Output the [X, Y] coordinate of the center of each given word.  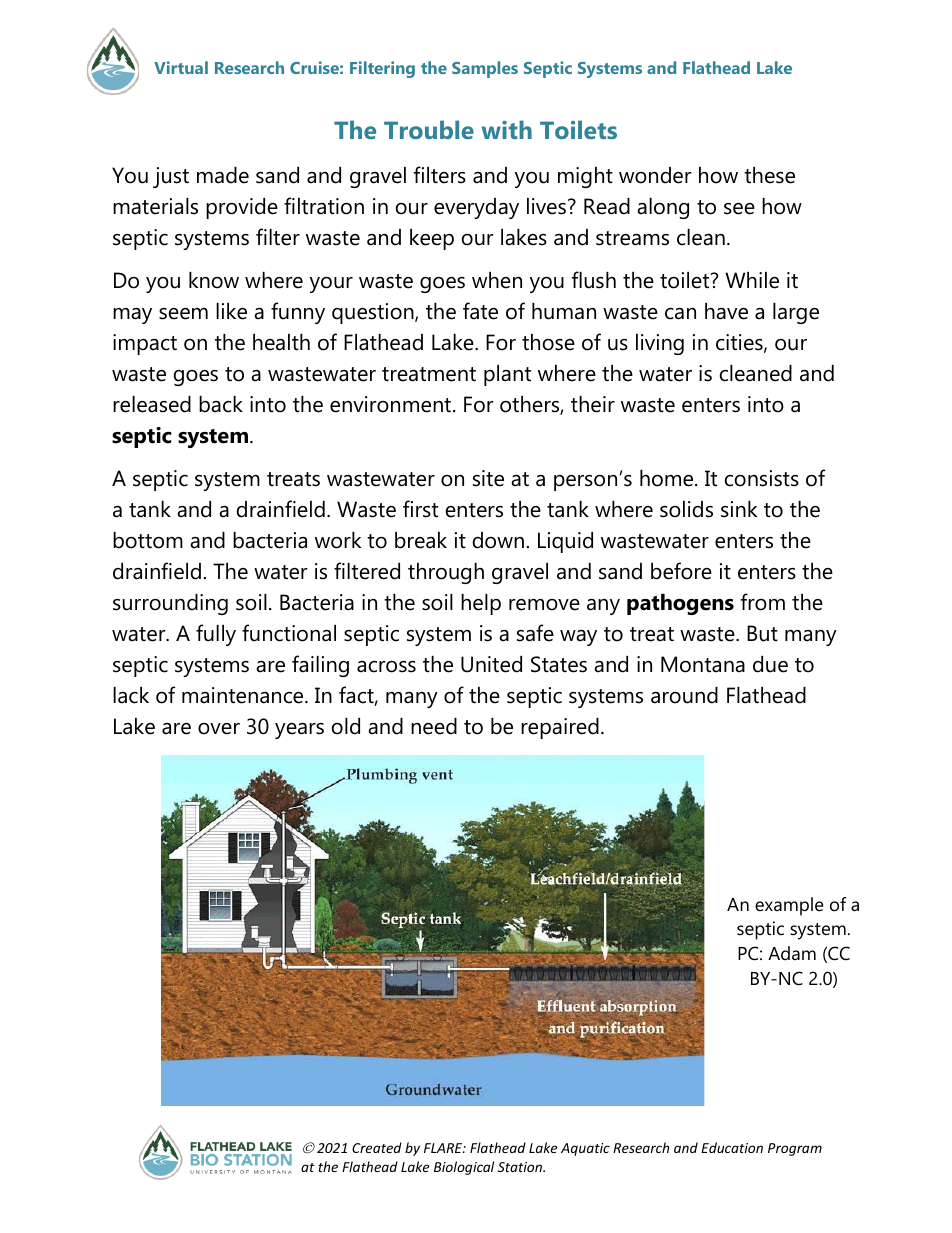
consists [761, 478]
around [684, 695]
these [769, 175]
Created [377, 1147]
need [434, 726]
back [221, 404]
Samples [485, 69]
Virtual [181, 67]
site [488, 478]
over [219, 729]
